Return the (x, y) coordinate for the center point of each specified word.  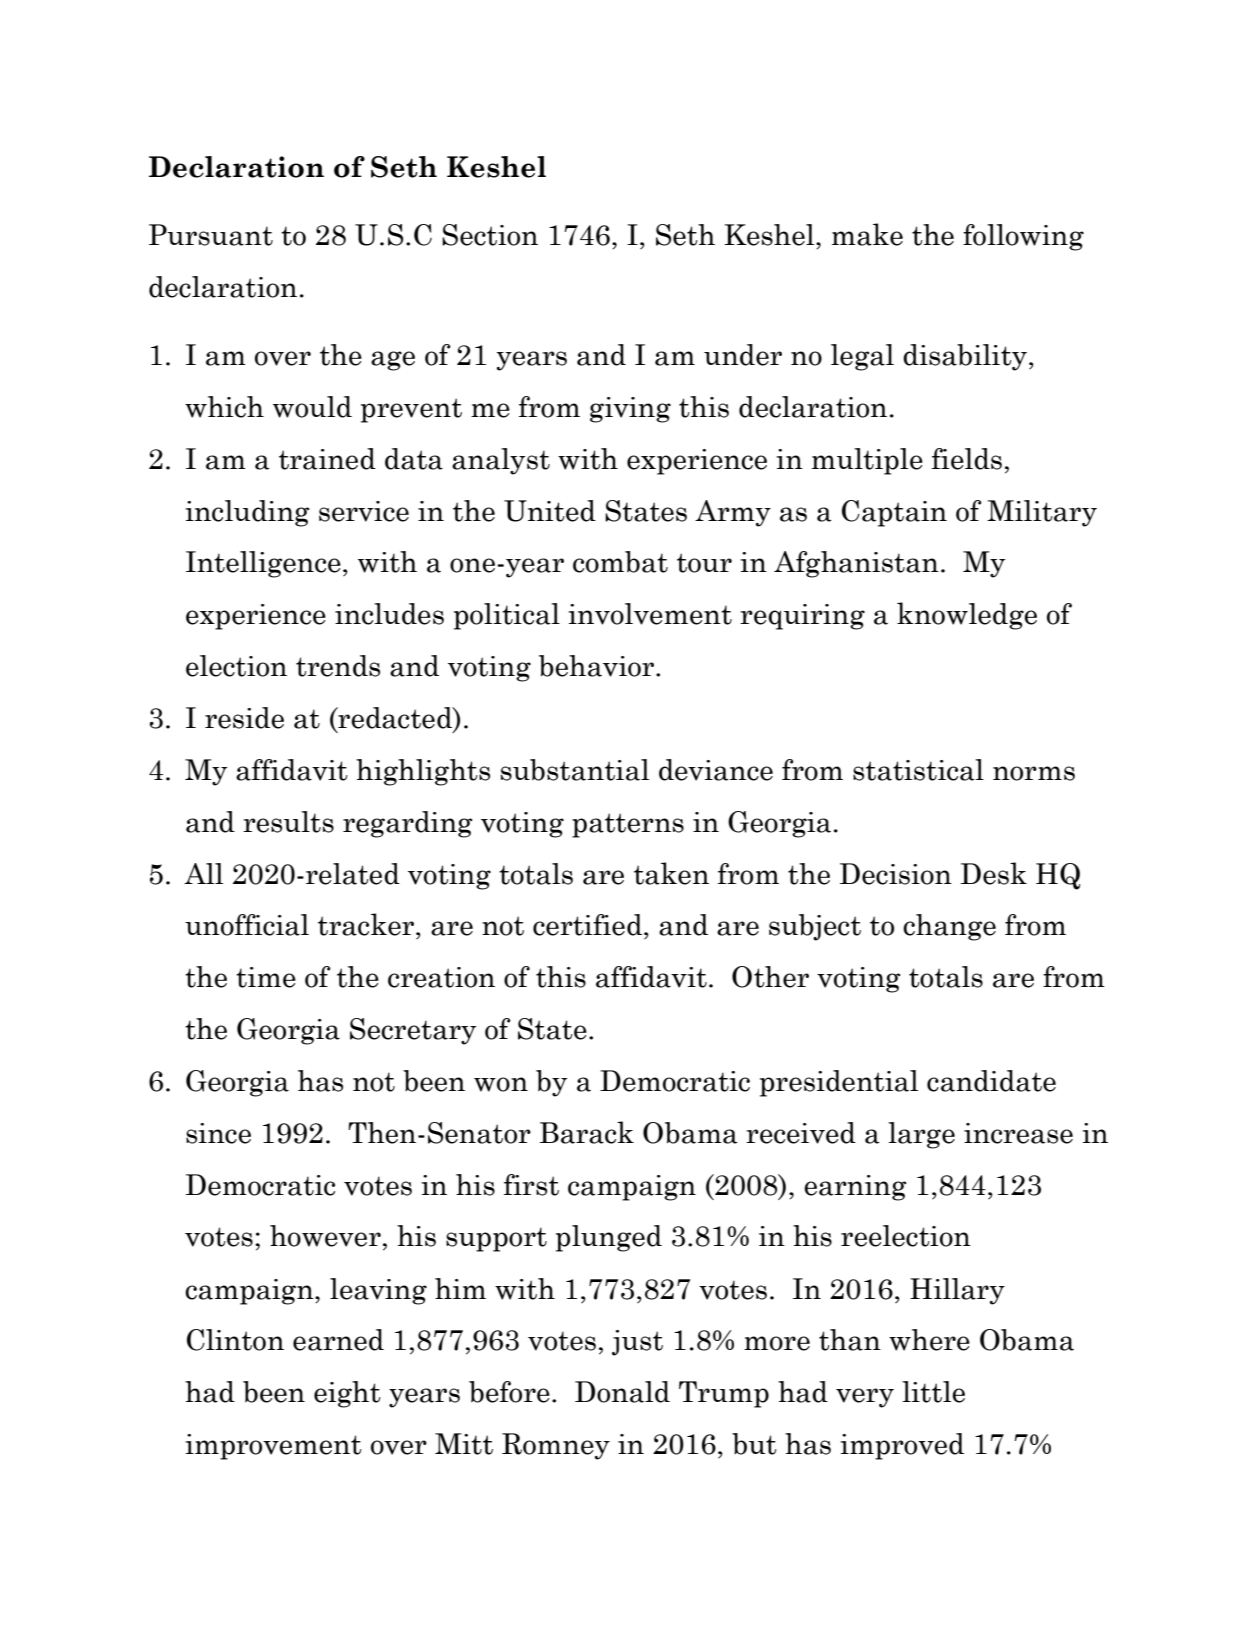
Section (490, 235)
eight (347, 1394)
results (288, 822)
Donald (622, 1392)
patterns (628, 825)
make (867, 234)
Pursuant (211, 235)
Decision (896, 874)
